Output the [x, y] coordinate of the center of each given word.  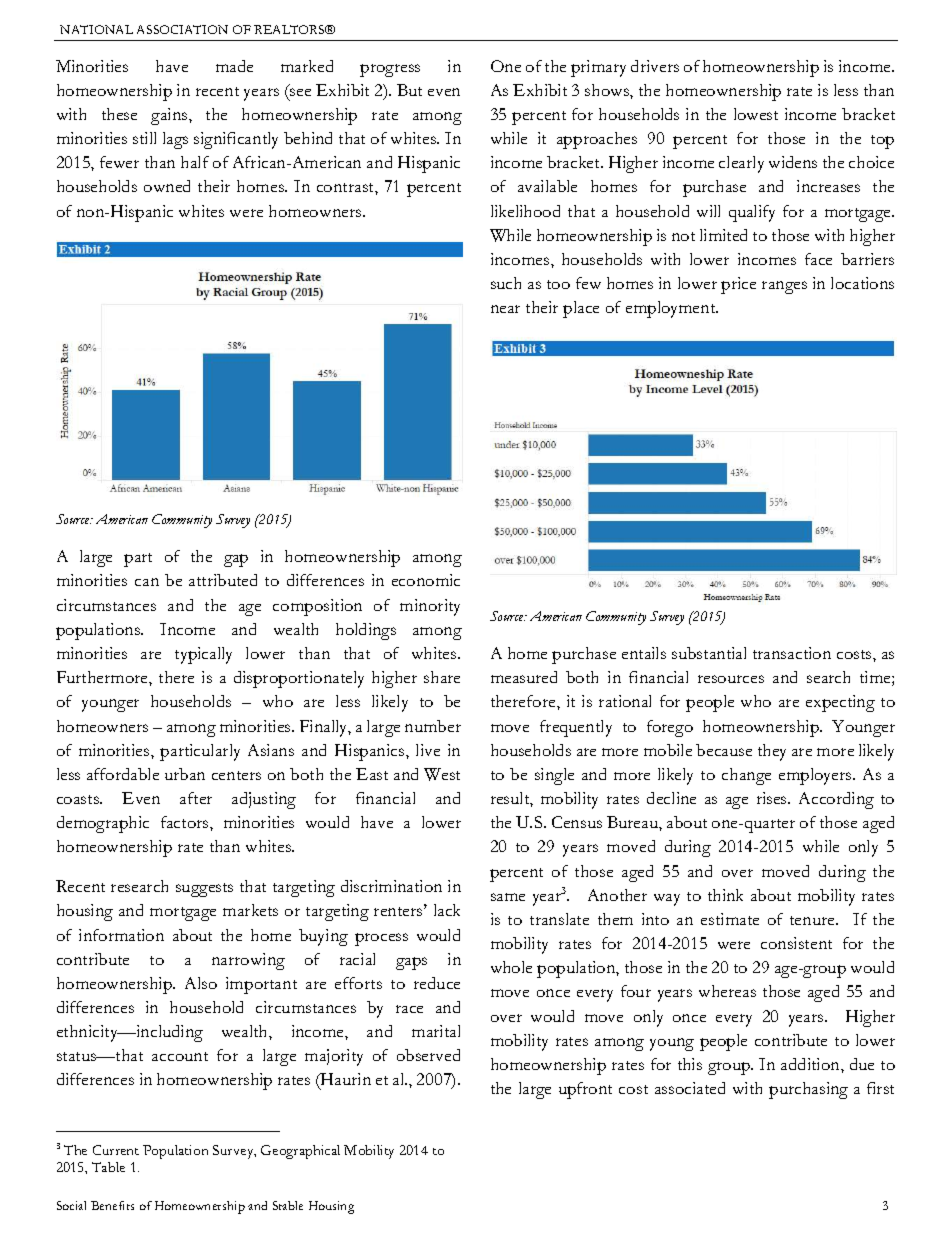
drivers [655, 66]
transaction [792, 653]
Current [116, 1150]
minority [430, 607]
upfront [585, 1090]
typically [203, 655]
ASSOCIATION [182, 29]
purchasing [808, 1090]
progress [390, 70]
